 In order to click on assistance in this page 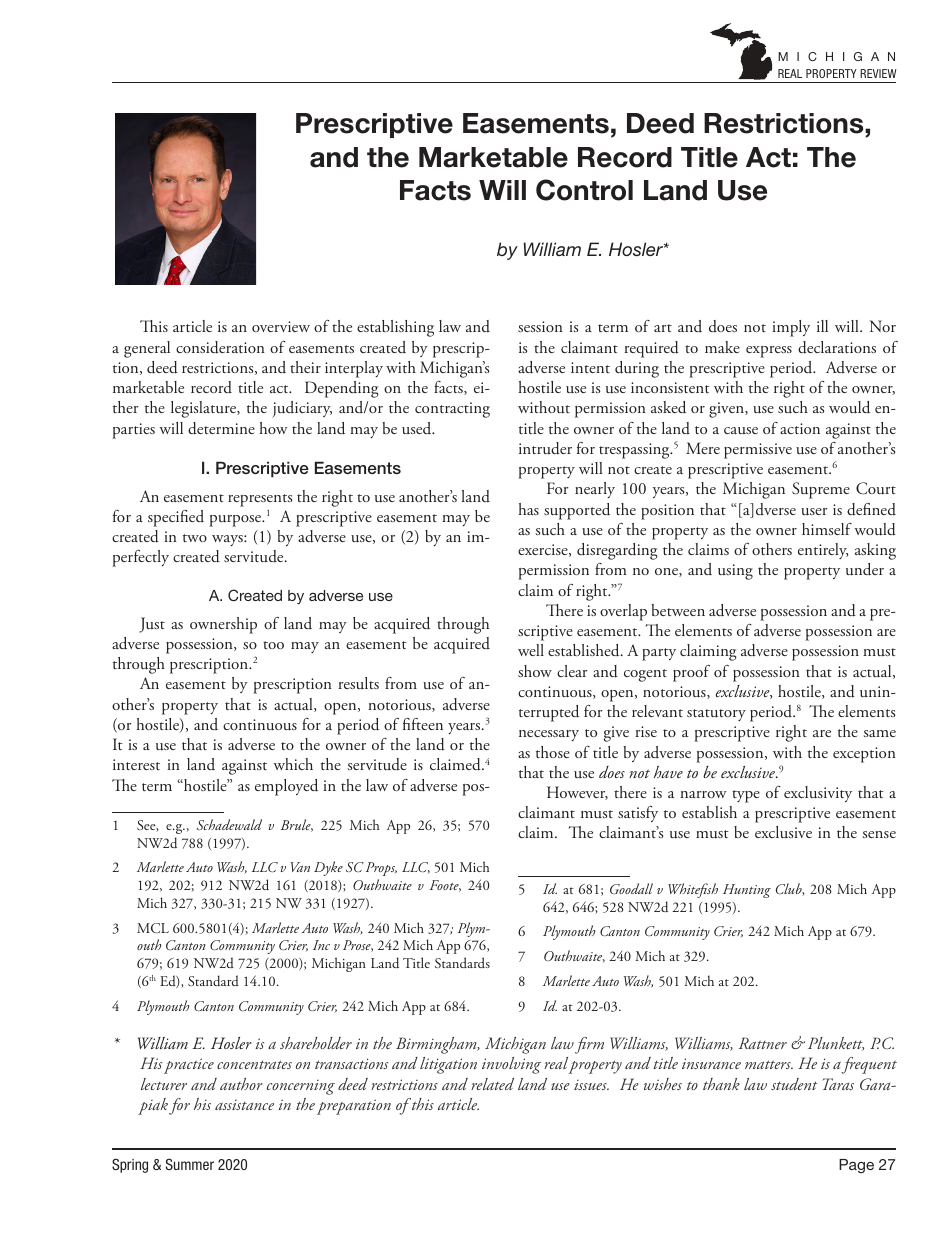, I will do `click(244, 1105)`.
